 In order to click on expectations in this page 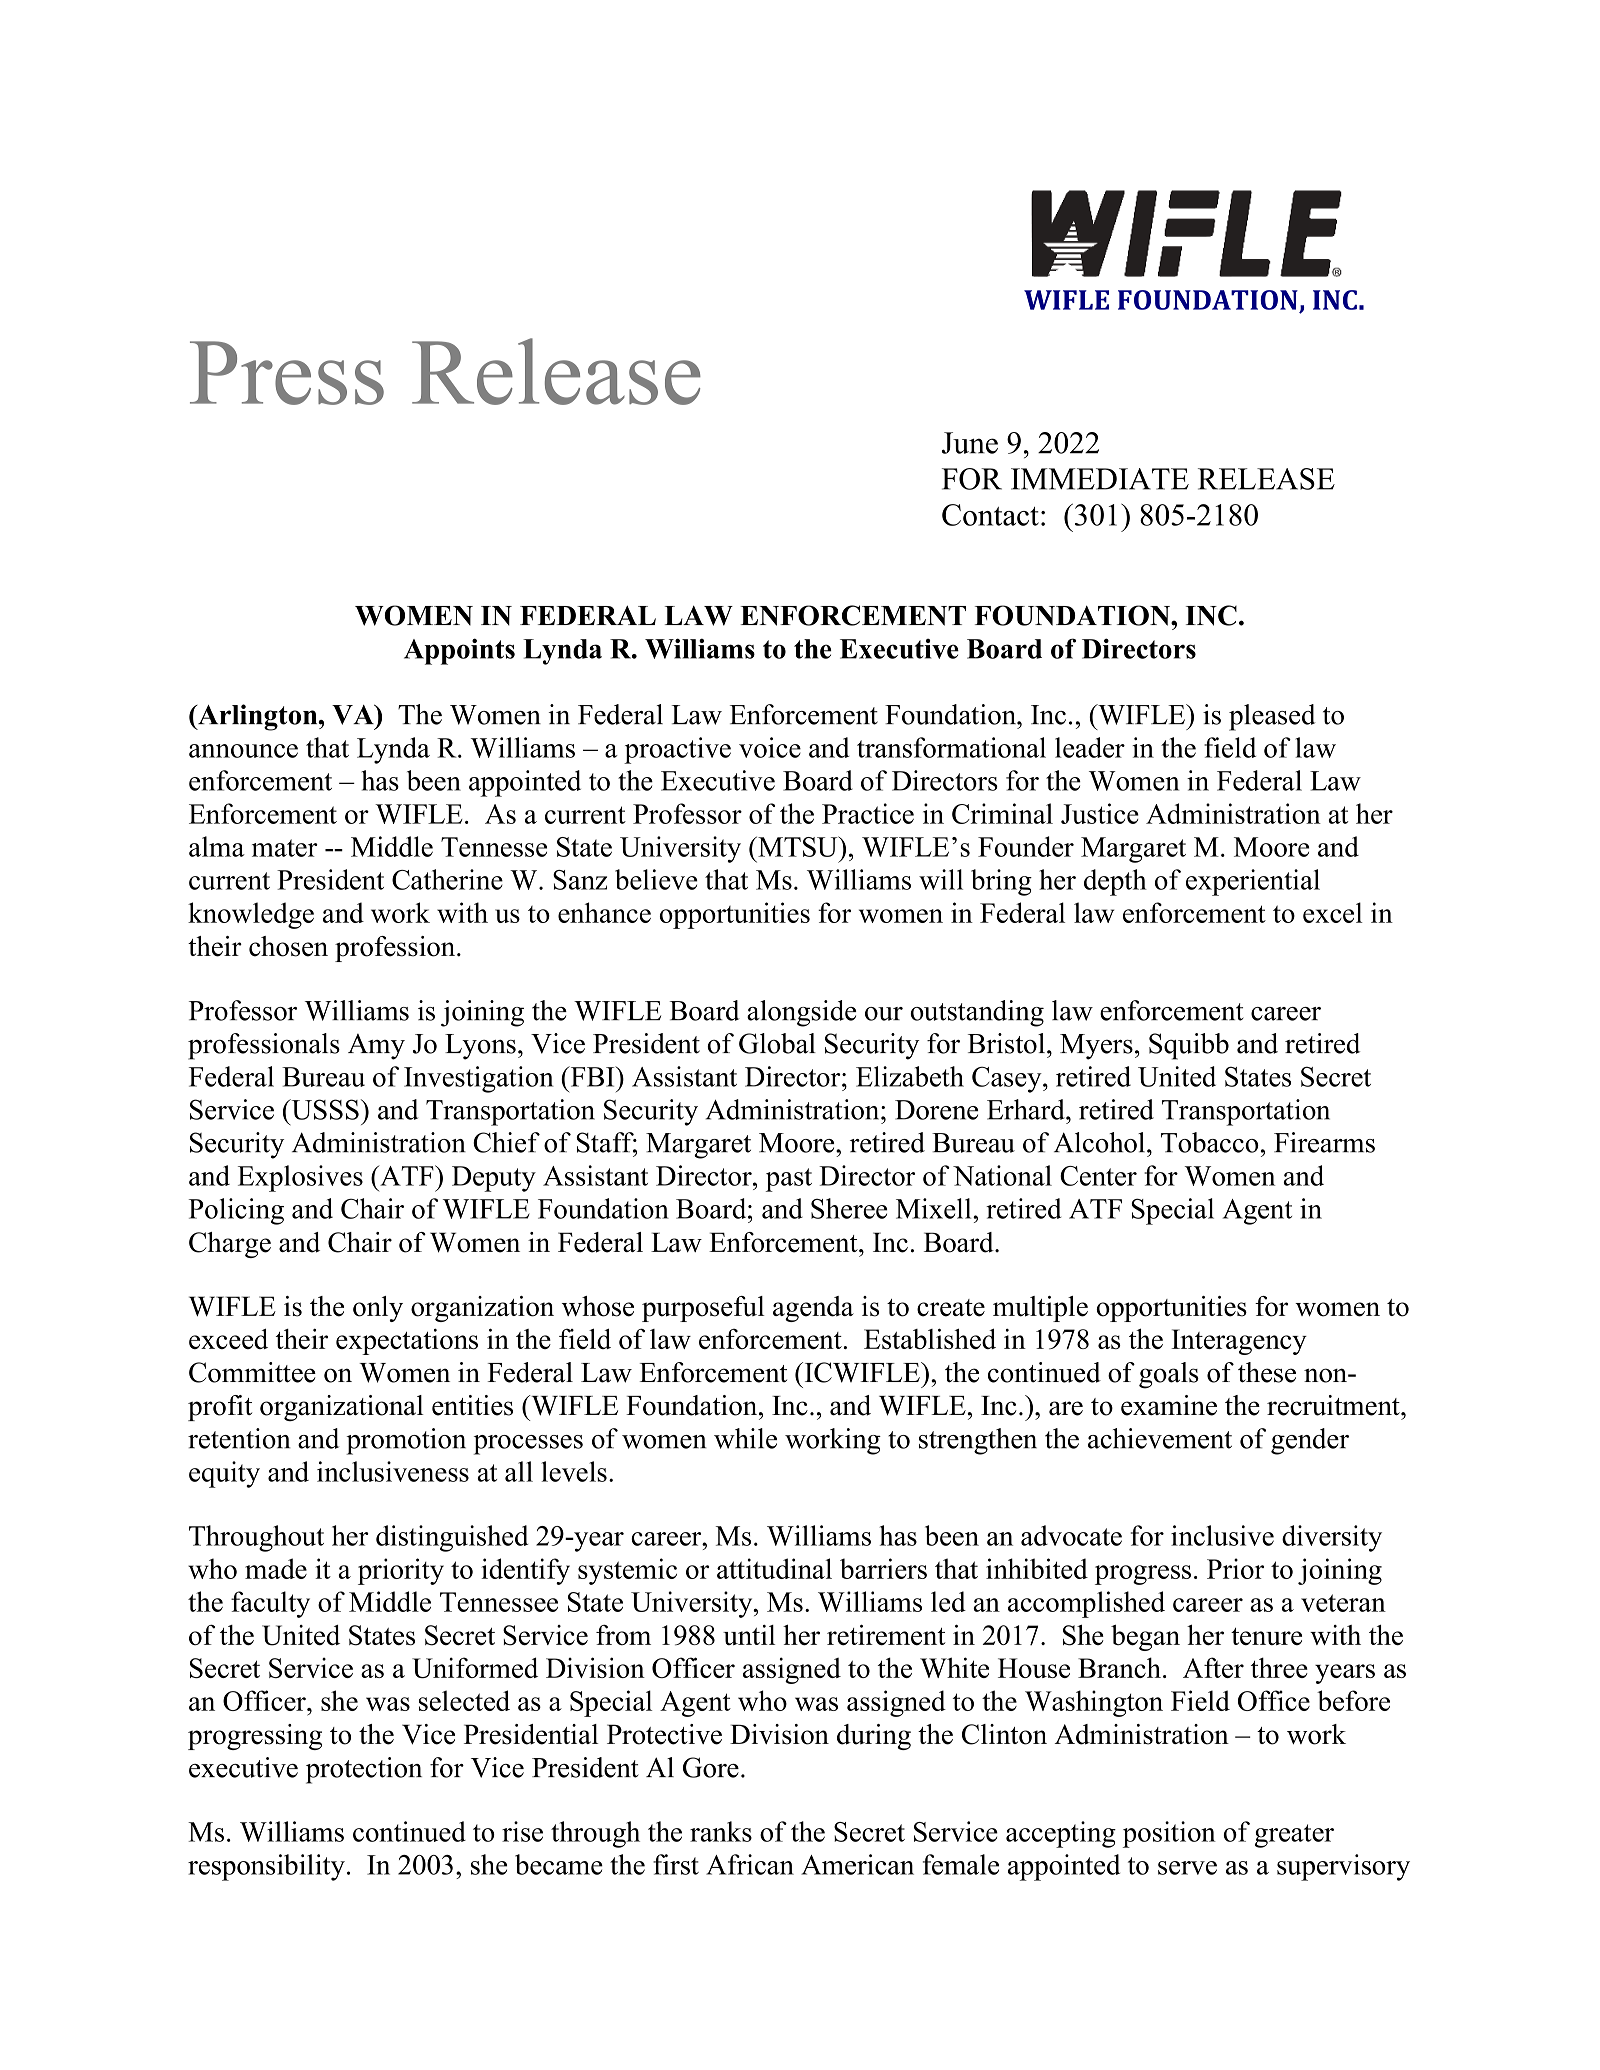, I will do `click(407, 1342)`.
